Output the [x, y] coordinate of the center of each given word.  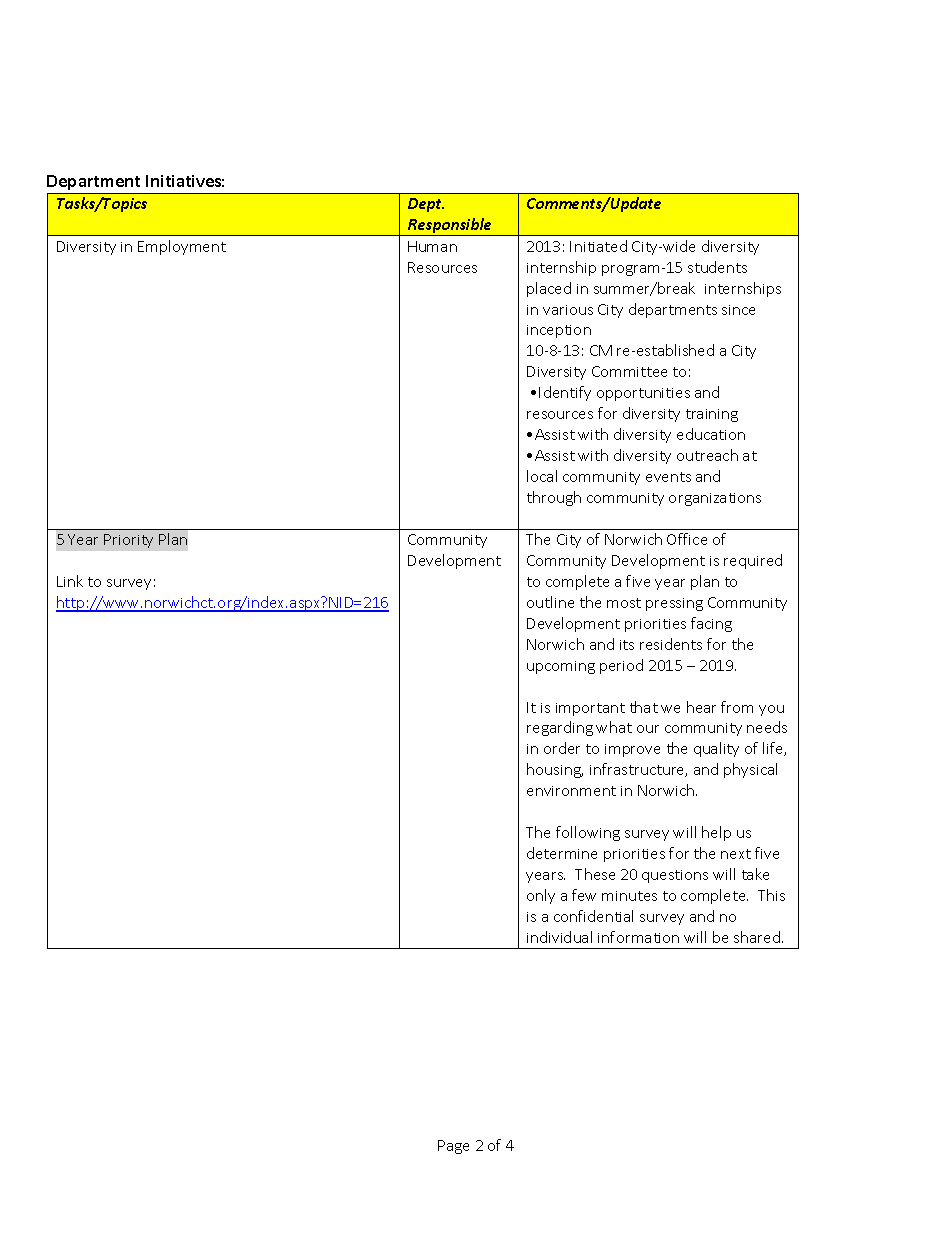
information [638, 937]
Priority [128, 541]
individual [559, 937]
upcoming [561, 667]
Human [432, 246]
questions [675, 876]
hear [701, 707]
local [542, 476]
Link [70, 581]
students [717, 267]
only [541, 896]
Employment [182, 247]
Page [453, 1147]
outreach [707, 455]
